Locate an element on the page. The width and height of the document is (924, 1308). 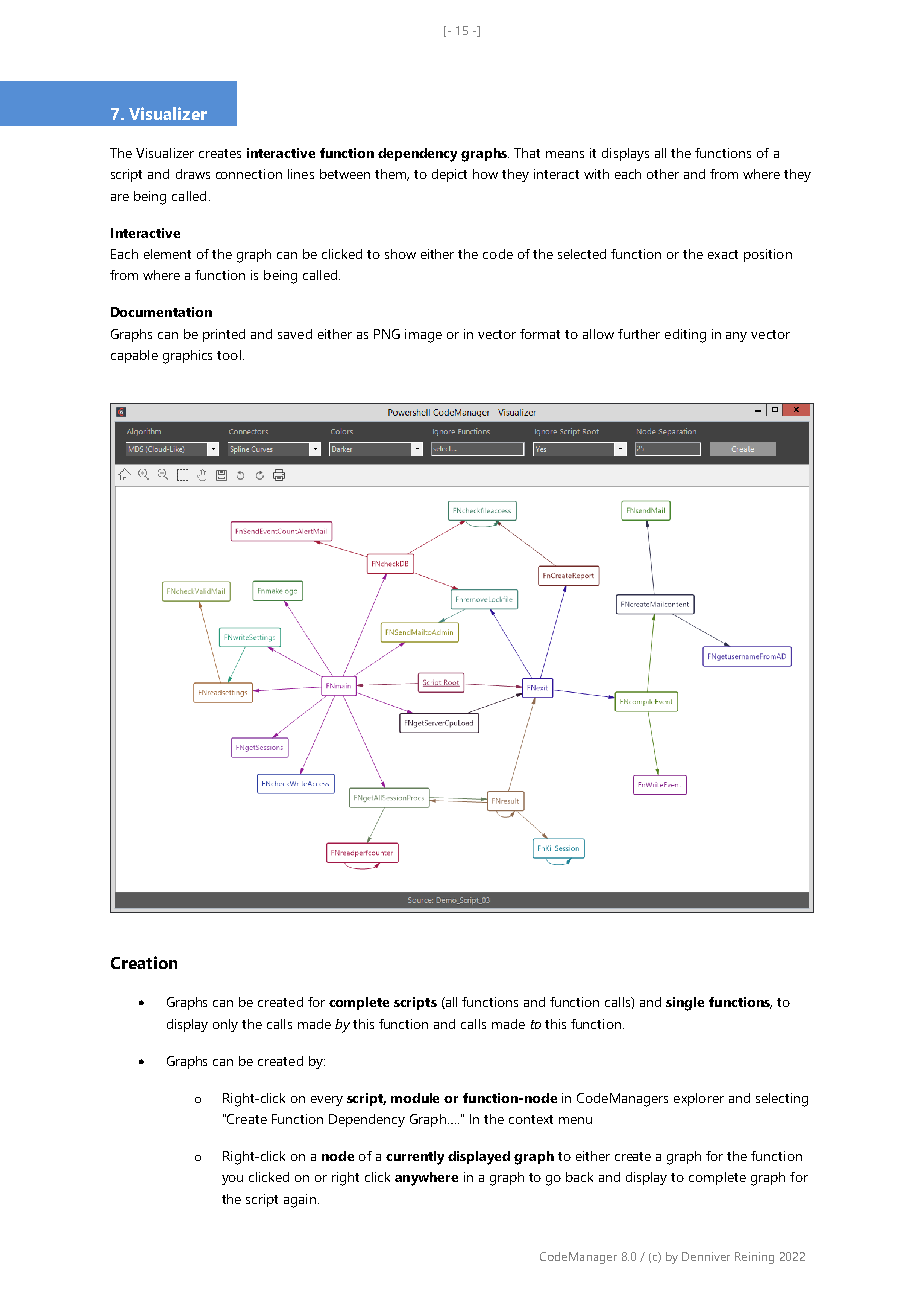
Reining is located at coordinates (754, 1258).
